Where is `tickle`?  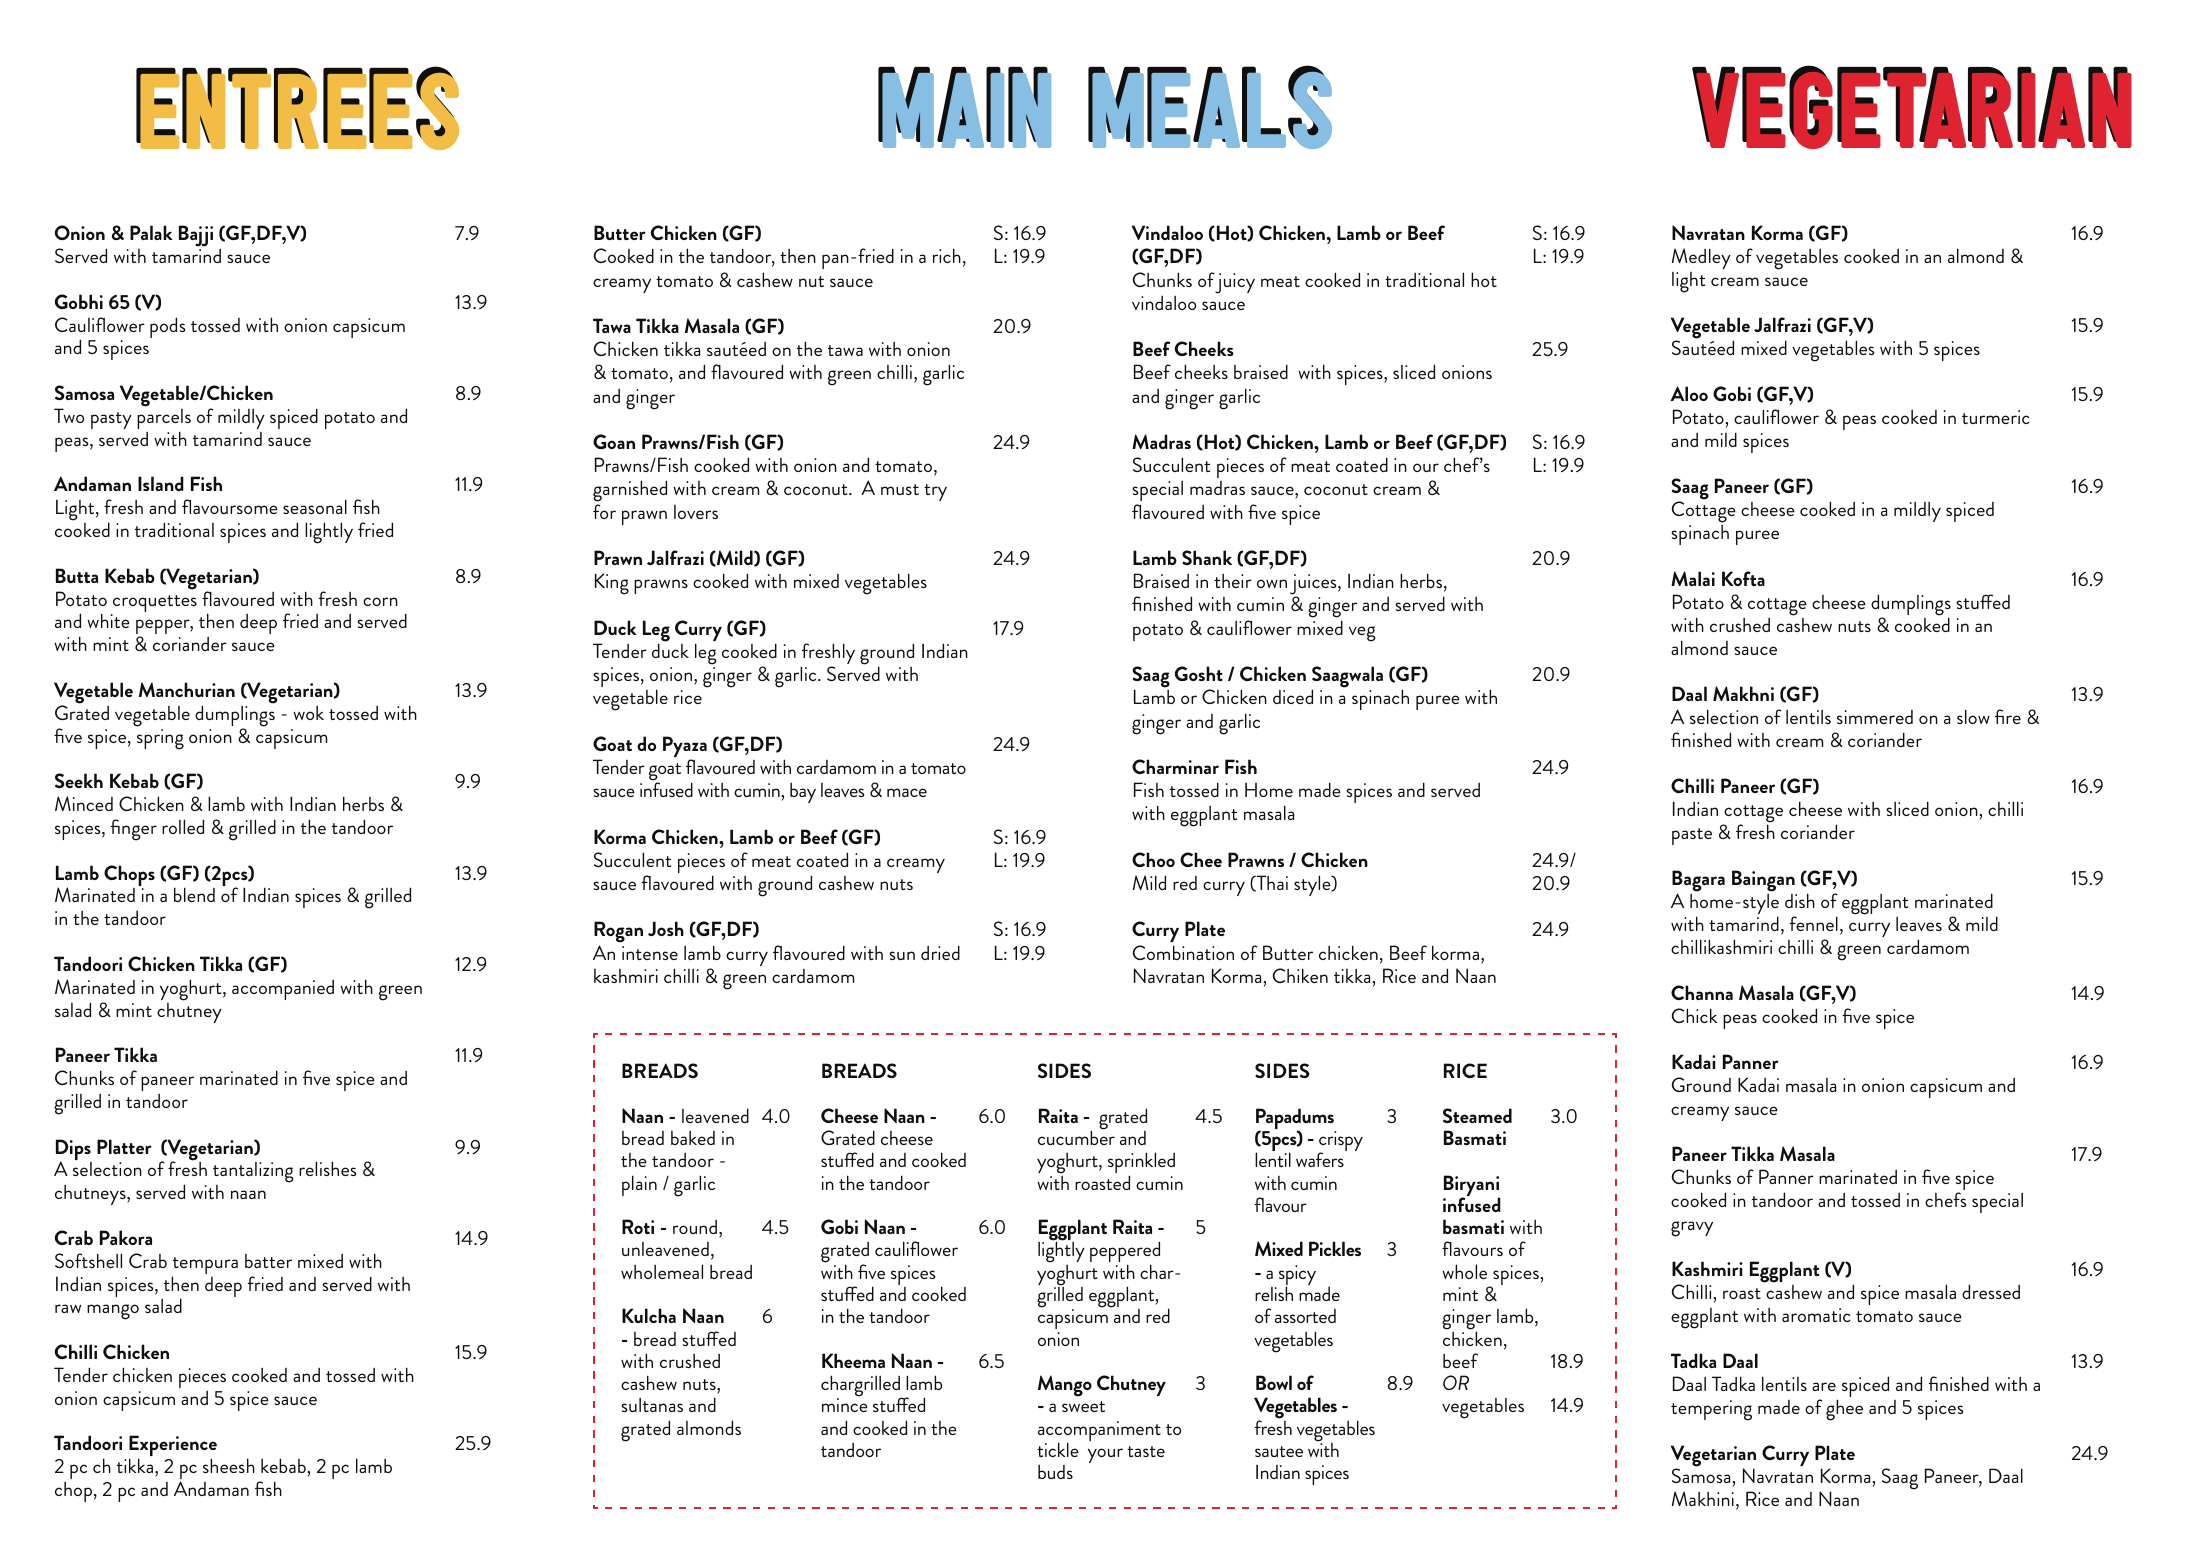
tickle is located at coordinates (1058, 1449).
